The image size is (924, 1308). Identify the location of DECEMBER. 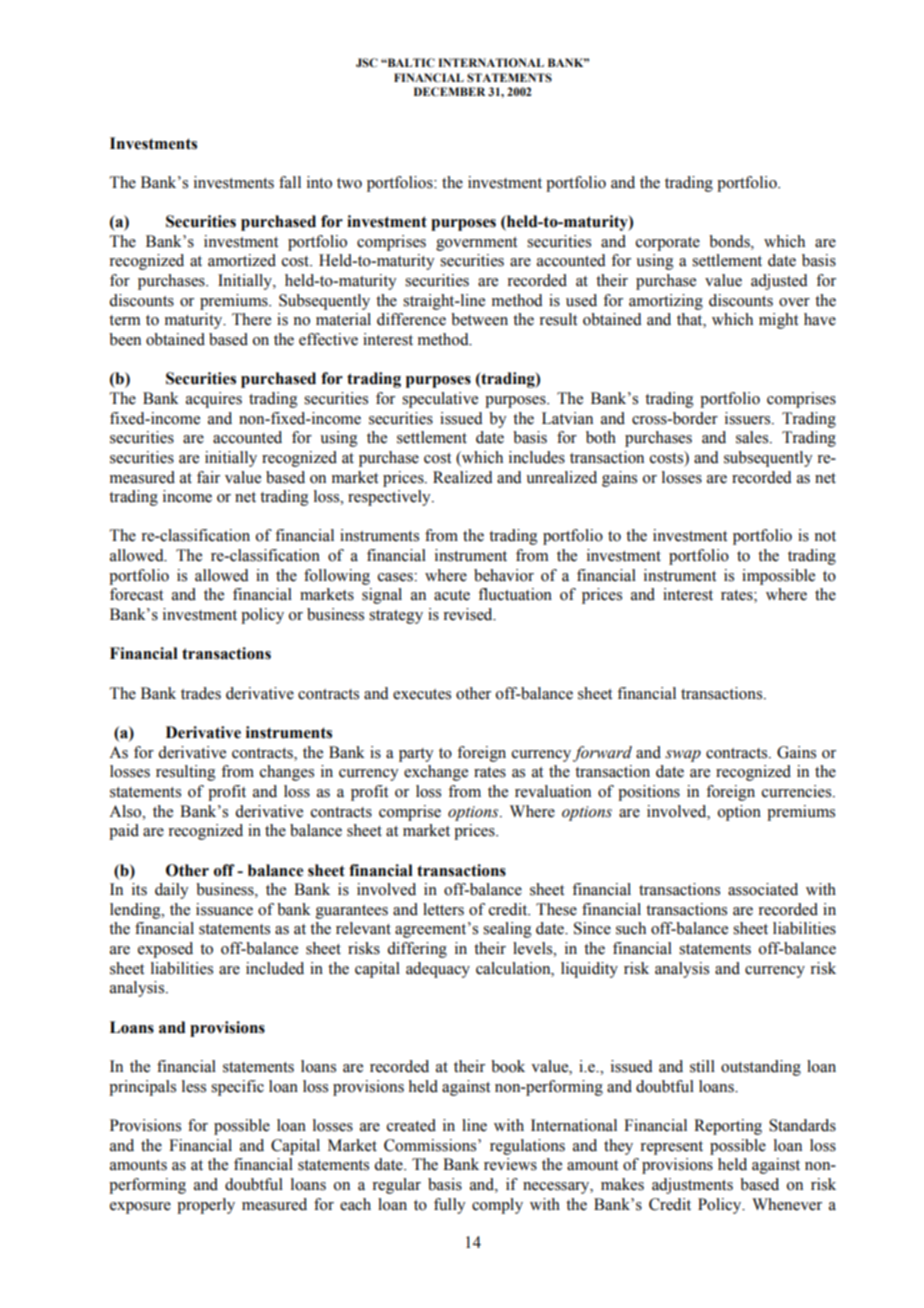
(449, 91).
